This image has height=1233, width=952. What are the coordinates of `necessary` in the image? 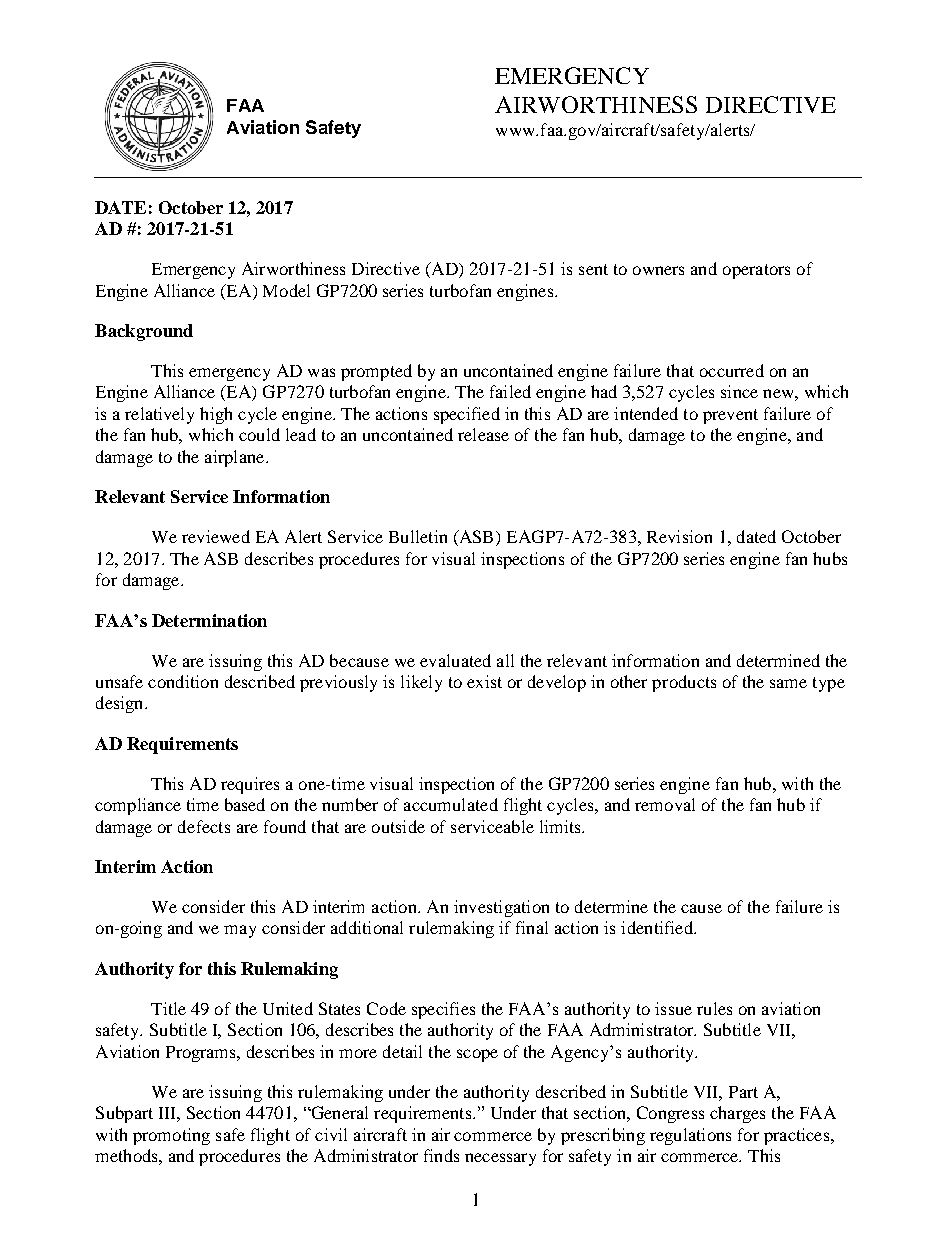 It's located at (500, 1159).
